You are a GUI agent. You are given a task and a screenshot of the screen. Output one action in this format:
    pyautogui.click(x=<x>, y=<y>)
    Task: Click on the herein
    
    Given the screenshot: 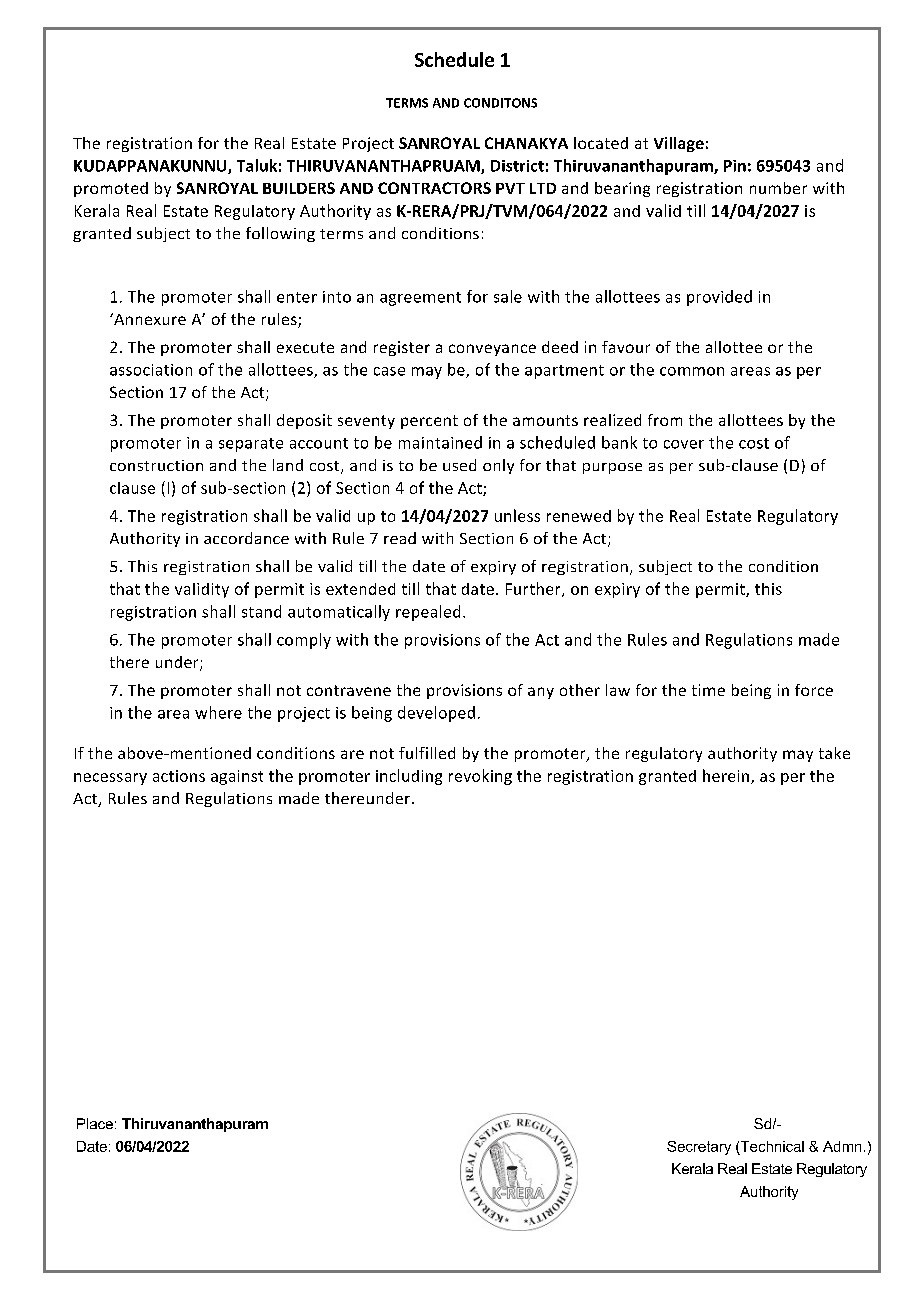 What is the action you would take?
    pyautogui.click(x=726, y=775)
